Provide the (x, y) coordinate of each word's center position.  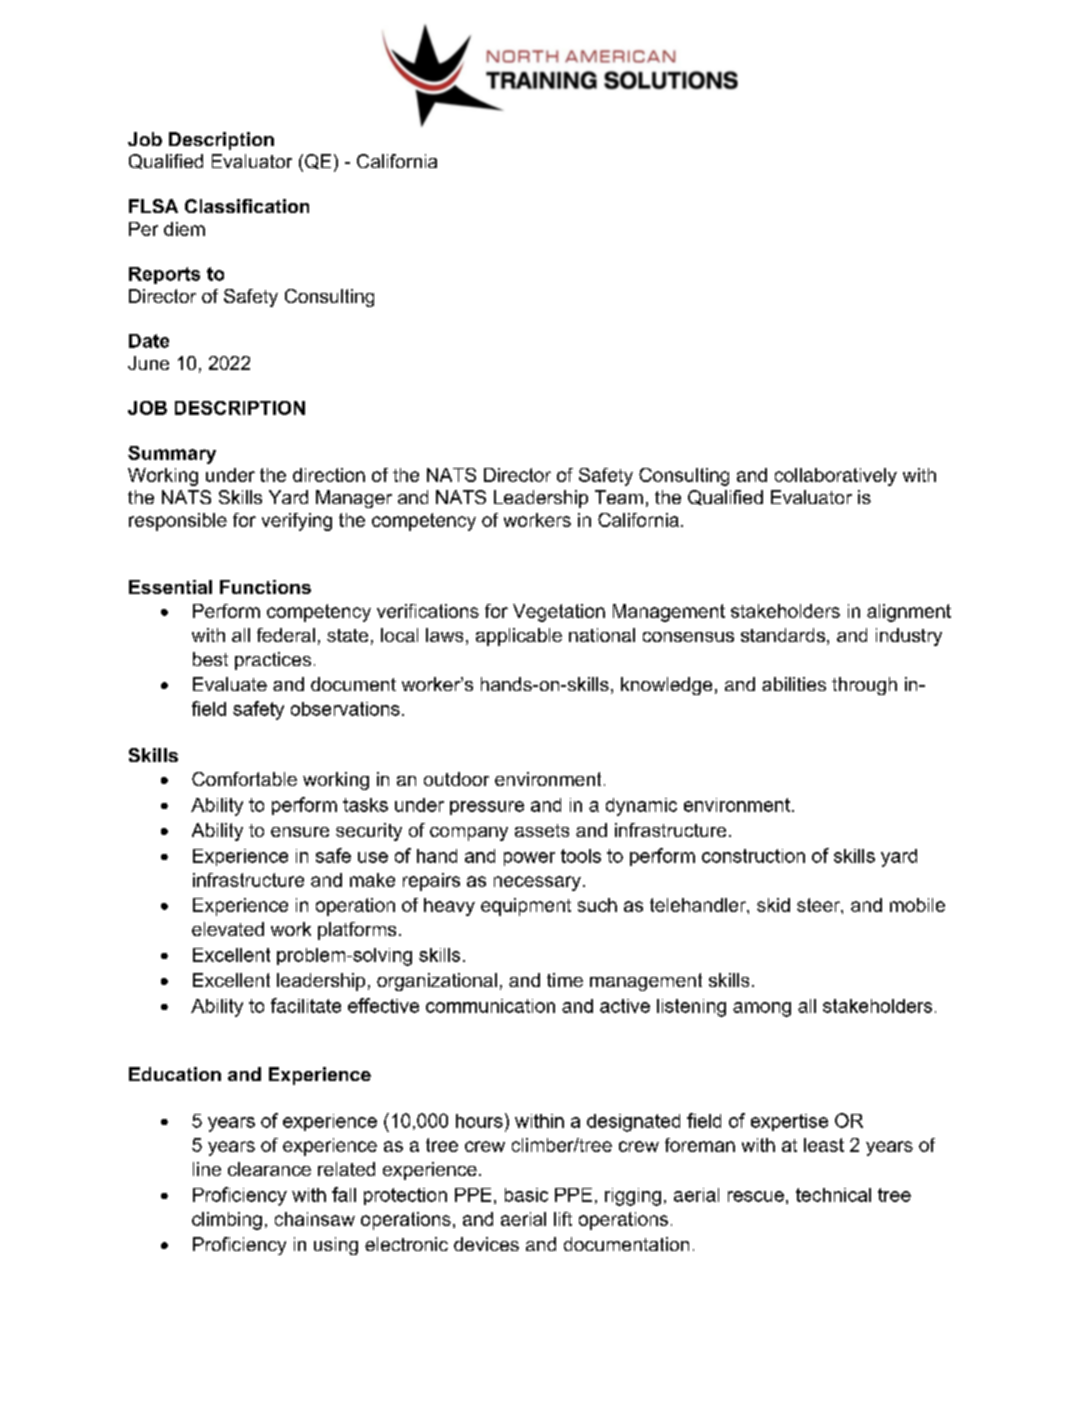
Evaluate (230, 684)
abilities (794, 684)
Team (619, 497)
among (762, 1009)
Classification (247, 206)
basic (526, 1195)
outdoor (456, 779)
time (565, 980)
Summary (172, 455)
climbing (227, 1221)
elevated (228, 929)
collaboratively (836, 477)
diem (184, 229)
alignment (909, 613)
